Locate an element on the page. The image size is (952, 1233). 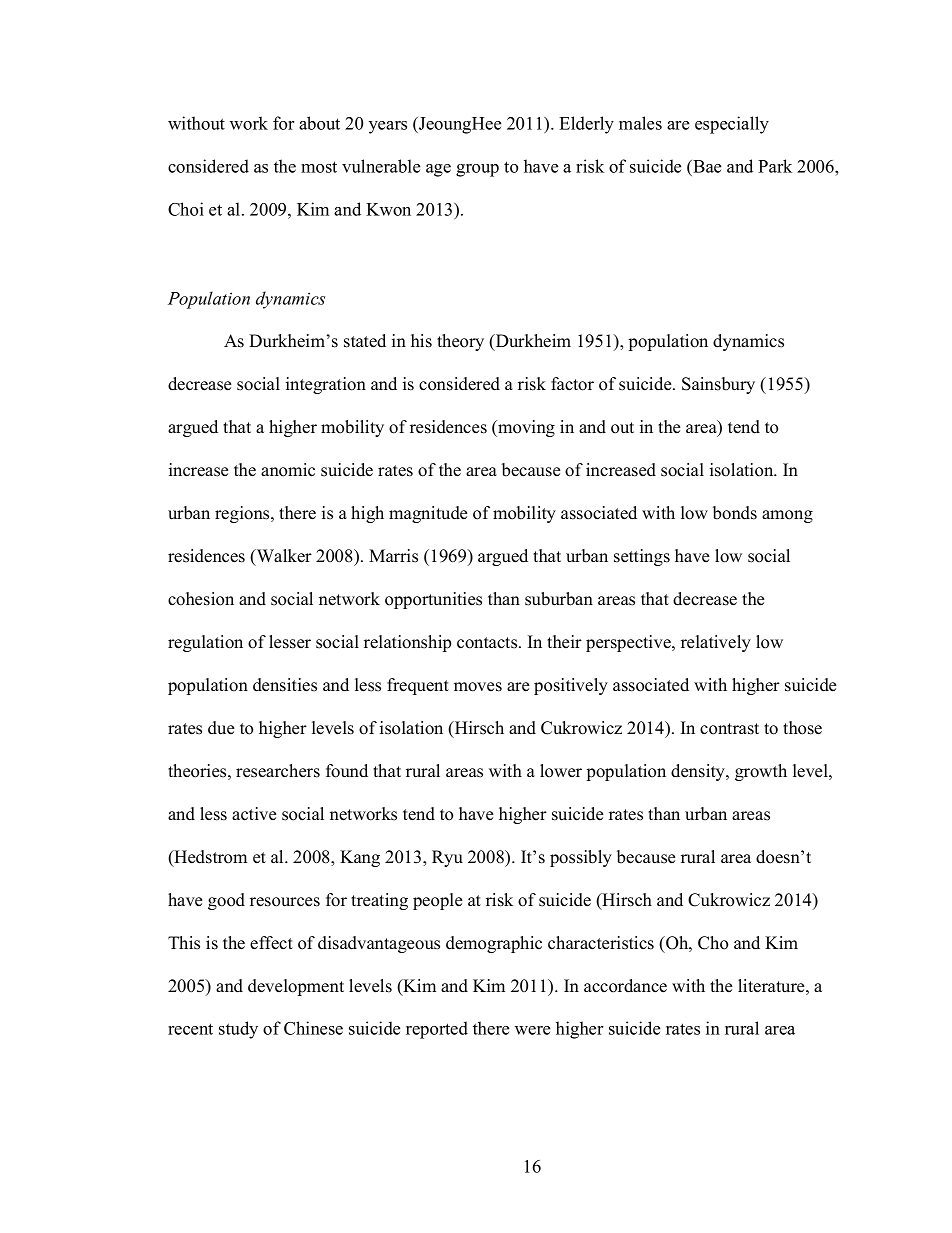
most is located at coordinates (319, 167).
